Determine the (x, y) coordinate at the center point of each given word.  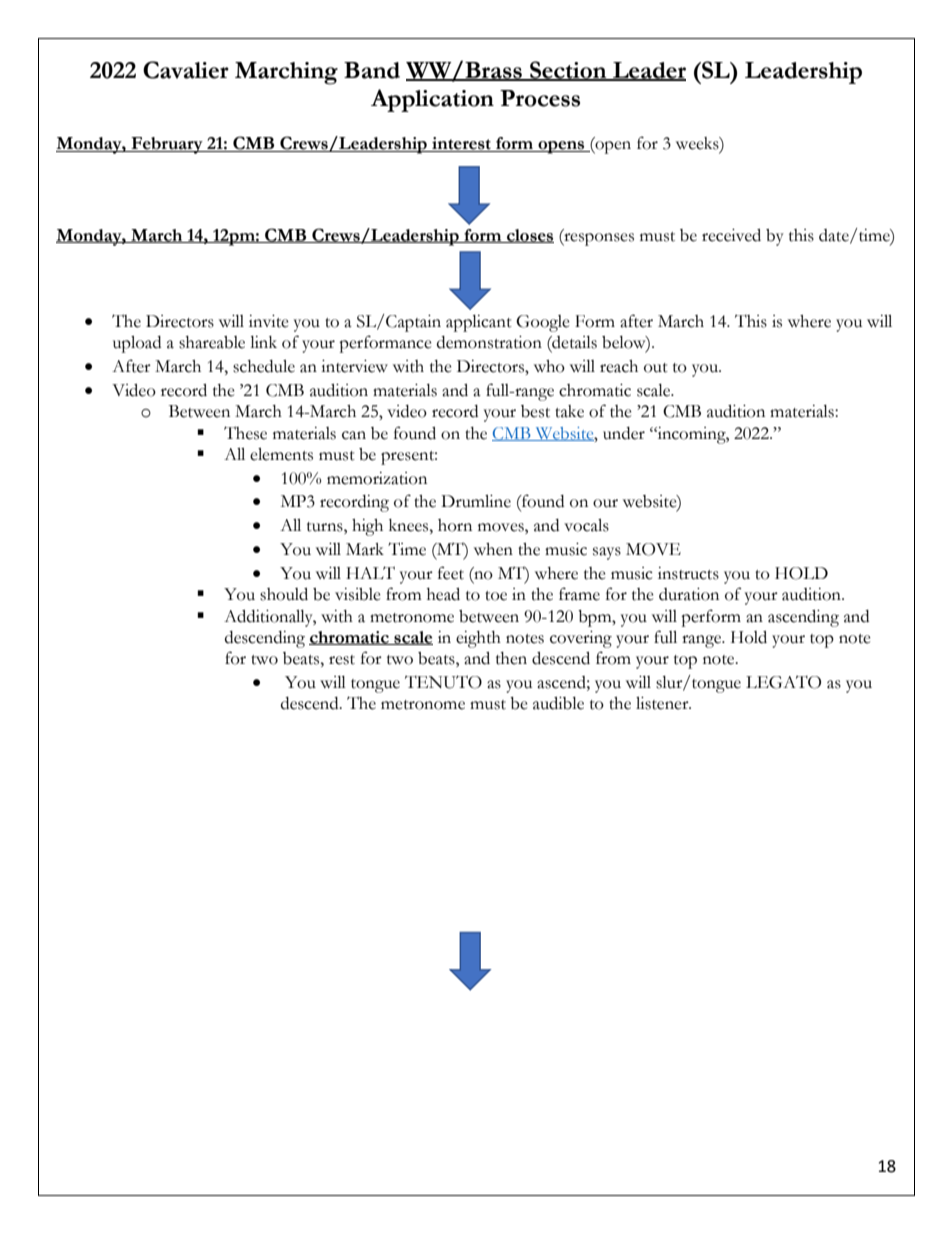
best (535, 411)
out (656, 368)
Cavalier (186, 70)
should (284, 594)
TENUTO (443, 682)
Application (432, 100)
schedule (264, 366)
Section (568, 70)
